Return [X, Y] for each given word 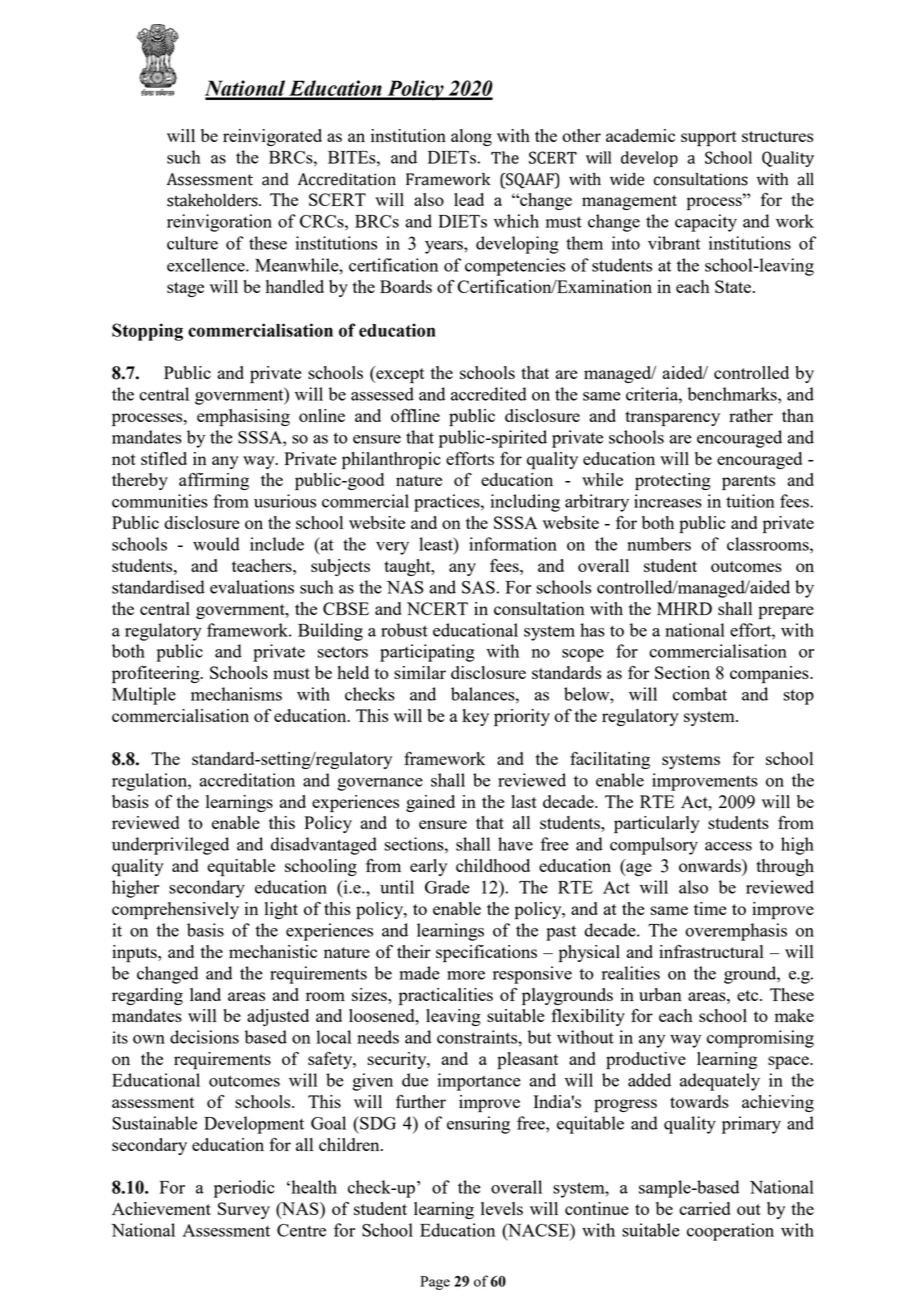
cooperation [730, 1232]
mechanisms [236, 694]
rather [751, 415]
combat [700, 694]
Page [435, 1283]
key [475, 717]
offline [415, 415]
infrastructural [711, 951]
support [709, 138]
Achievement [161, 1208]
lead [469, 199]
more [466, 975]
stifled [164, 458]
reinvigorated [272, 137]
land [205, 994]
